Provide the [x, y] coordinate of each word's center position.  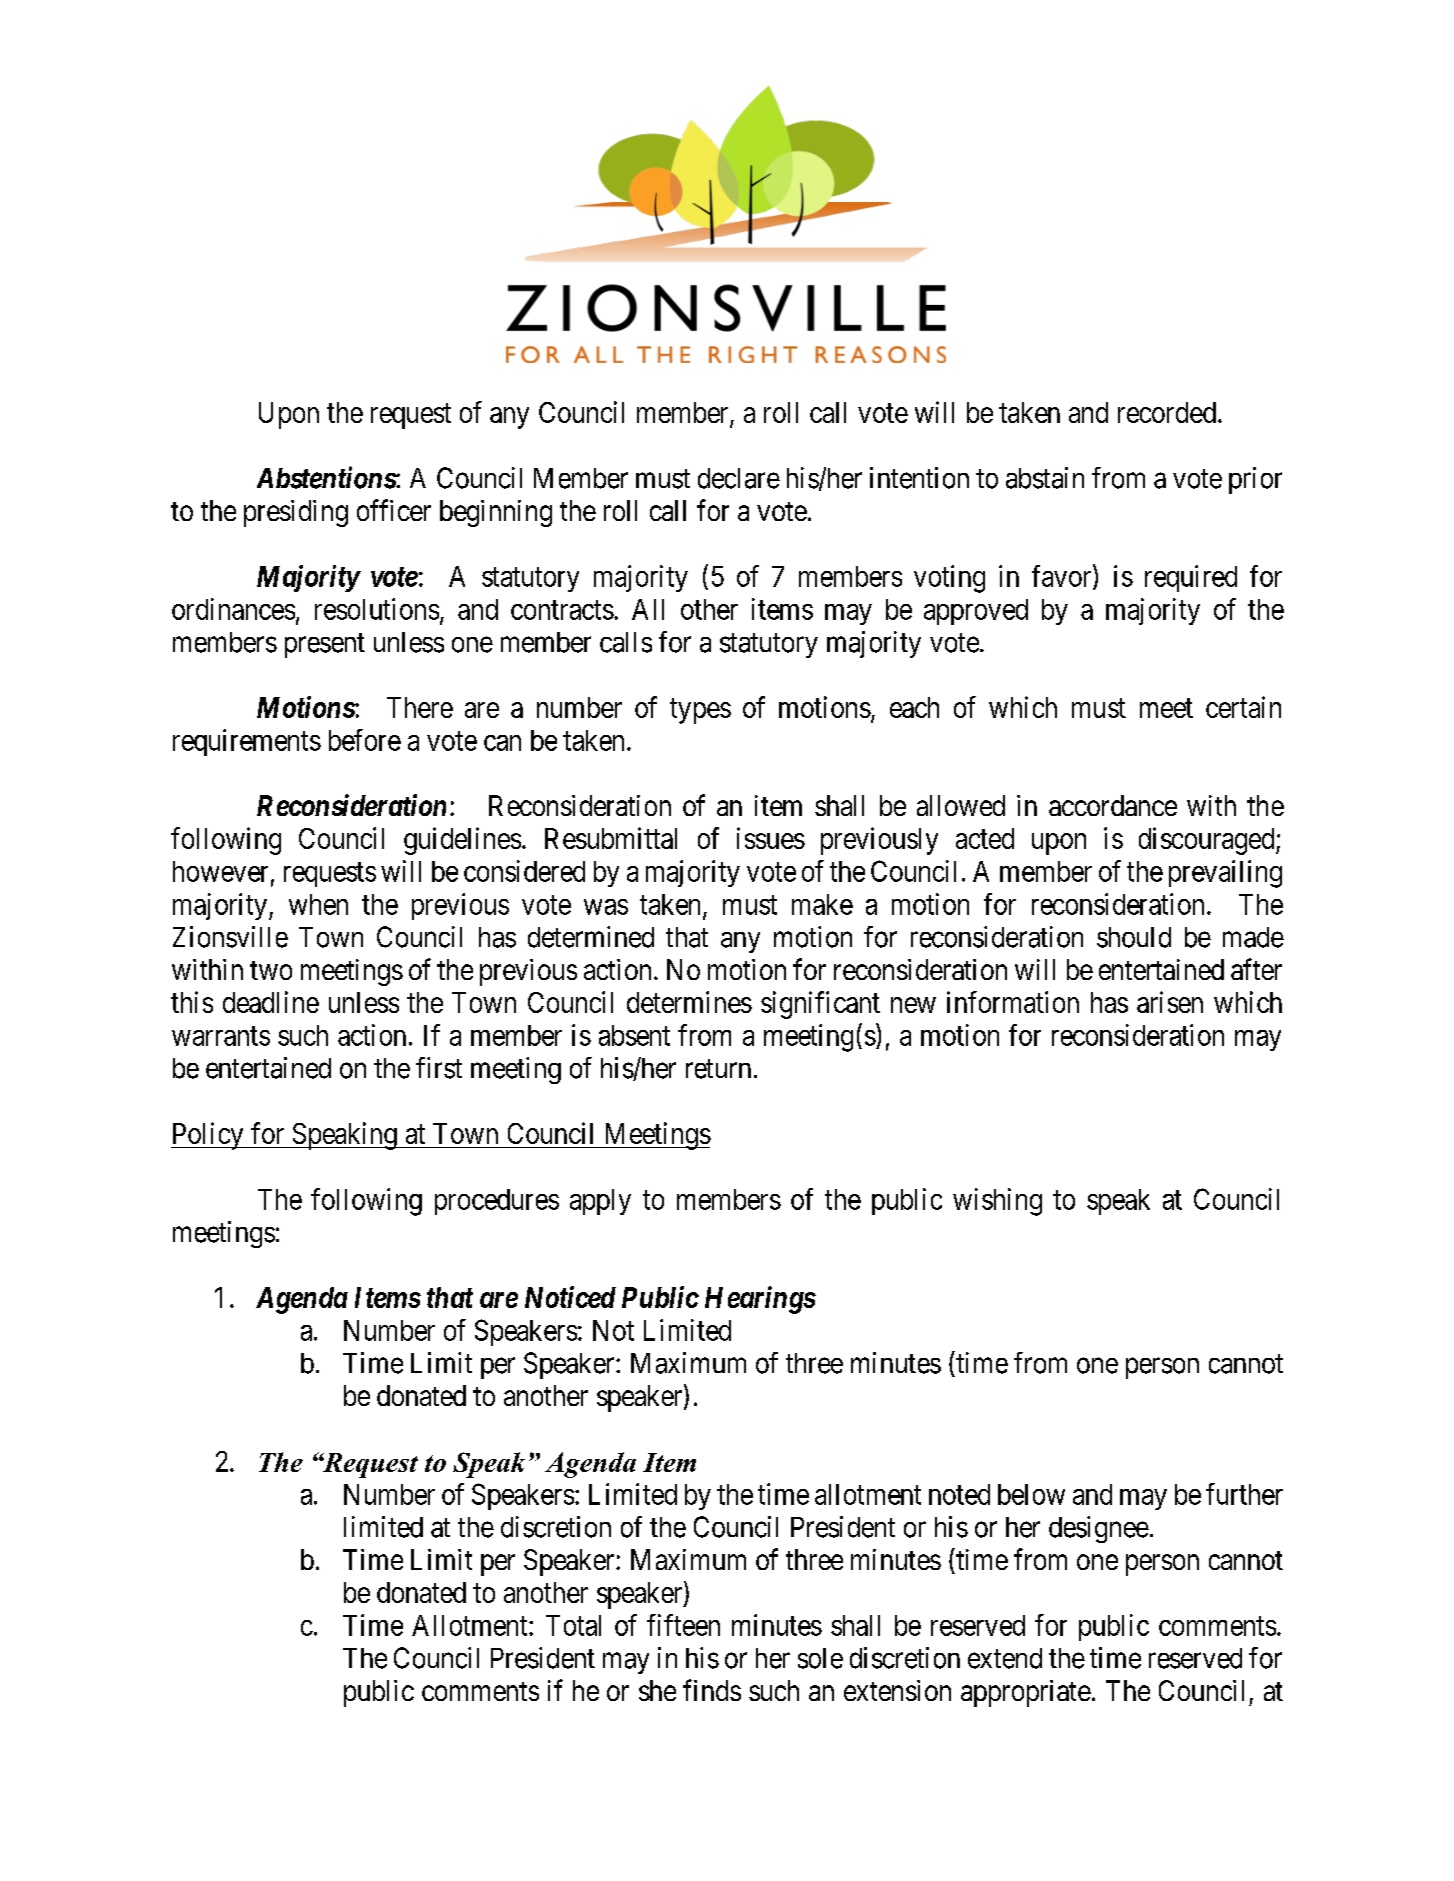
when [318, 904]
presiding [296, 513]
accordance [1113, 805]
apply [600, 1202]
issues [771, 838]
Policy [208, 1136]
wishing [997, 1202]
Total [573, 1625]
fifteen [683, 1625]
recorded [1167, 412]
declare [739, 478]
